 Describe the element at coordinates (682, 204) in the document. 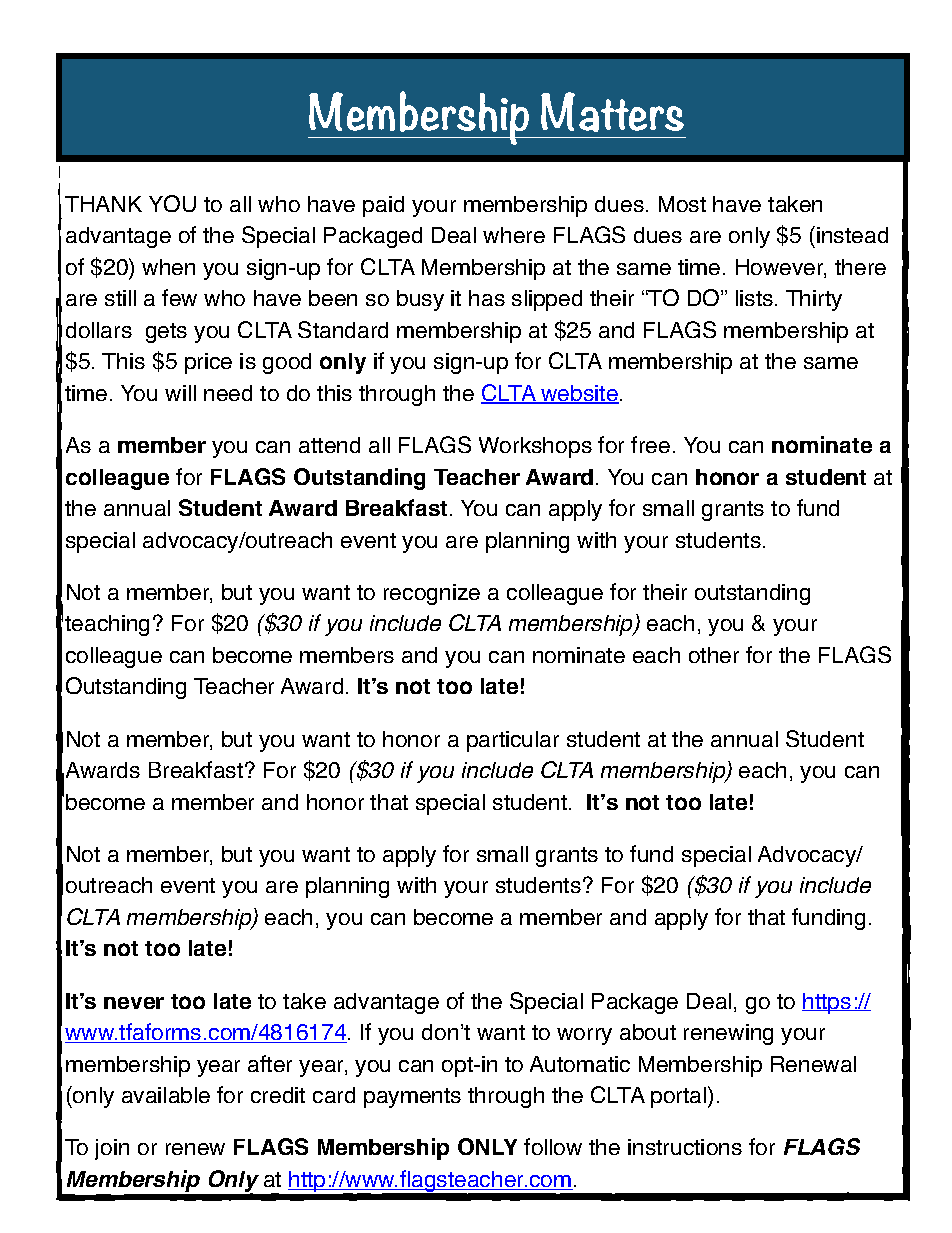

I see `Most` at that location.
